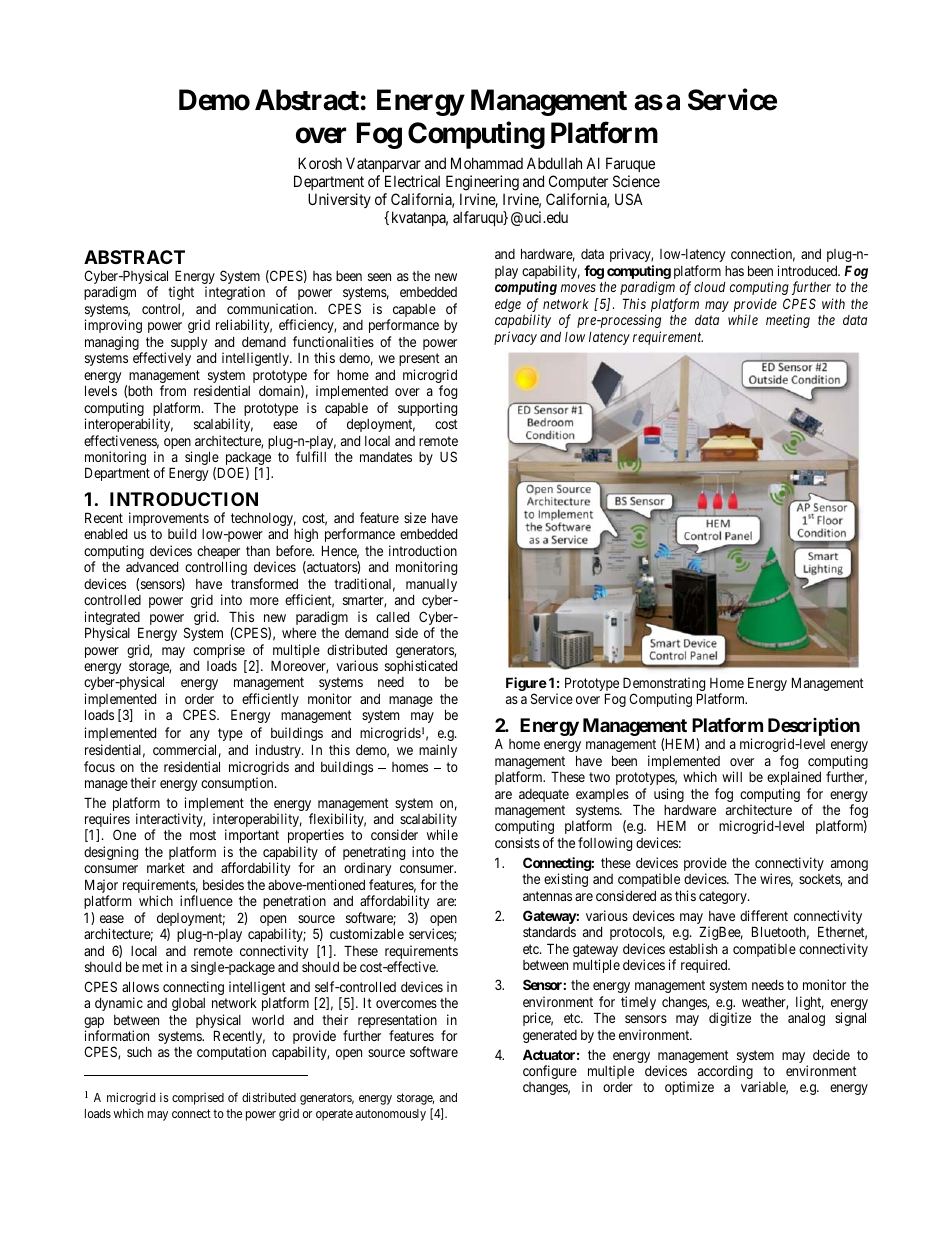 Image resolution: width=952 pixels, height=1233 pixels. Describe the element at coordinates (427, 409) in the screenshot. I see `supporting` at that location.
